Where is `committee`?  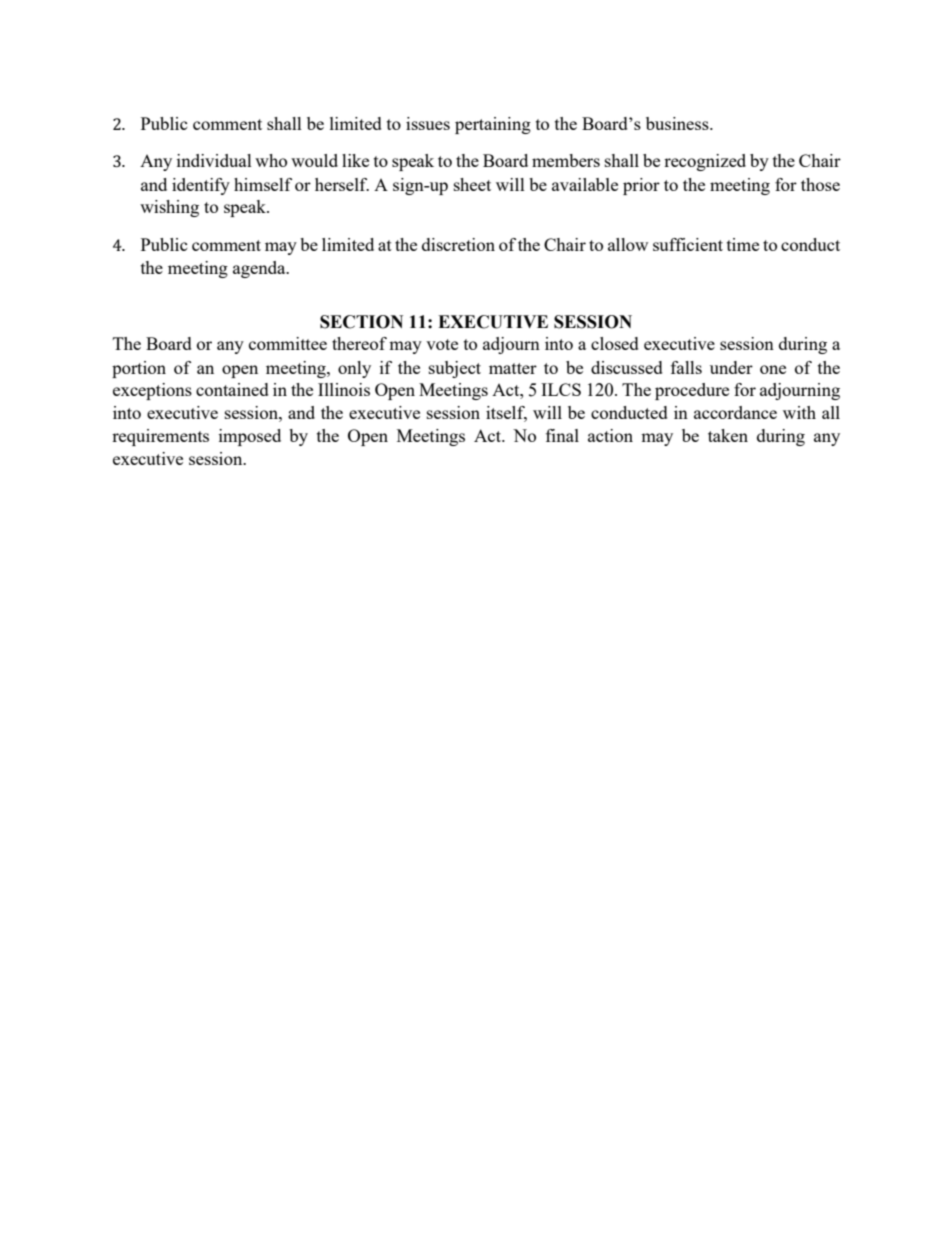
committee is located at coordinates (288, 343).
